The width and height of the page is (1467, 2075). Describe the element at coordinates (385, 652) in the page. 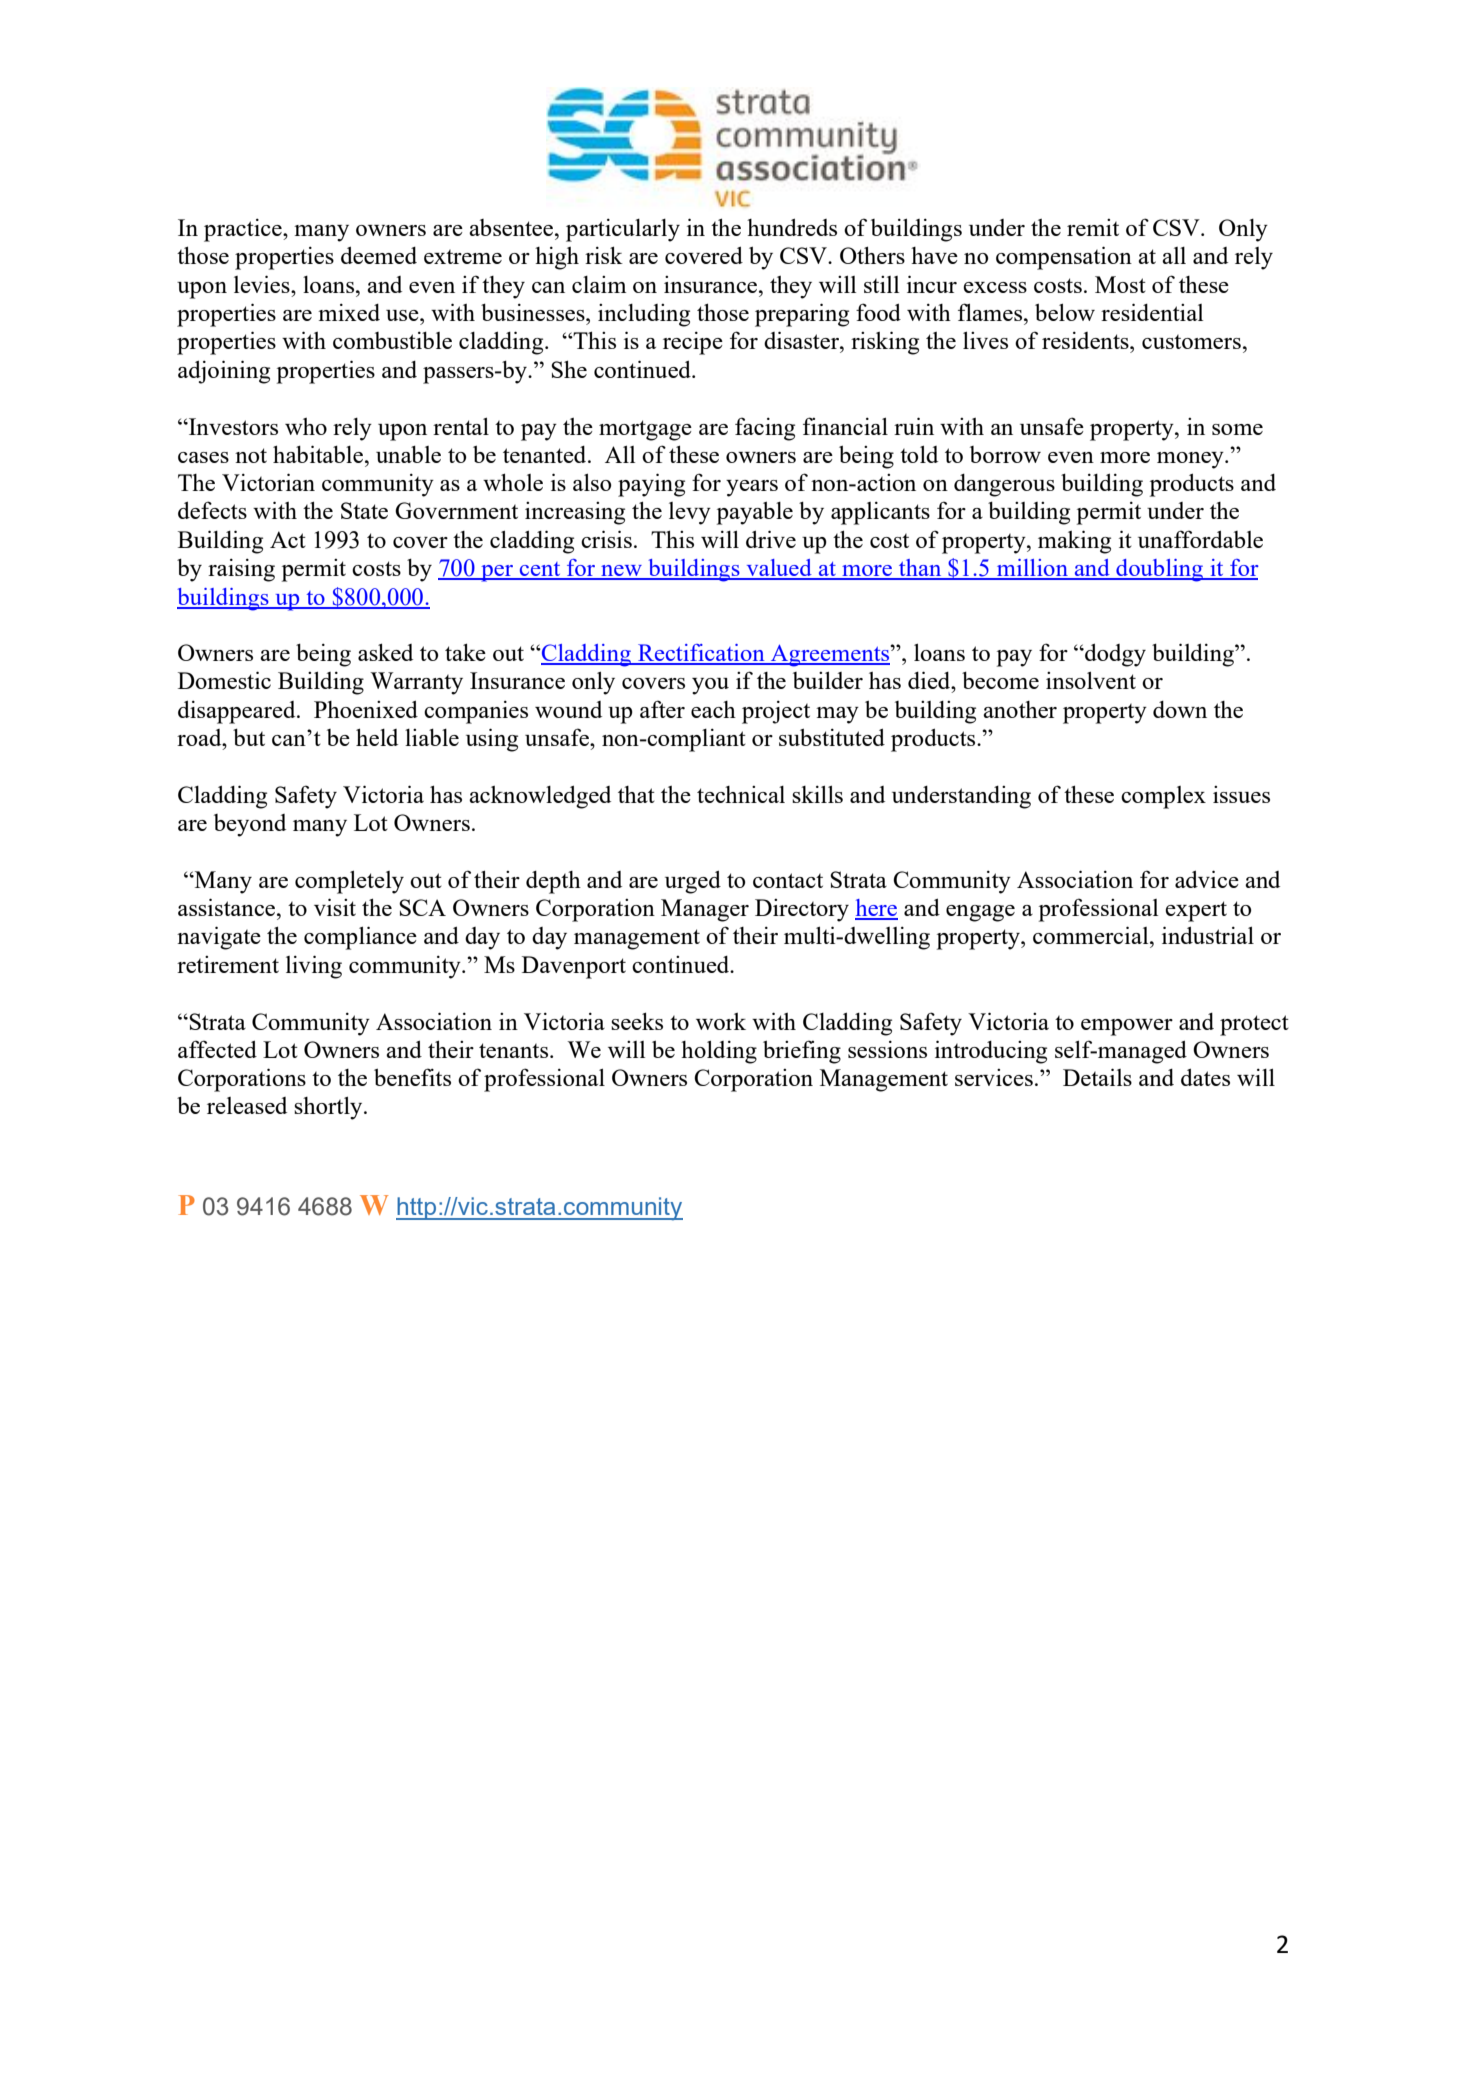

I see `asked` at that location.
